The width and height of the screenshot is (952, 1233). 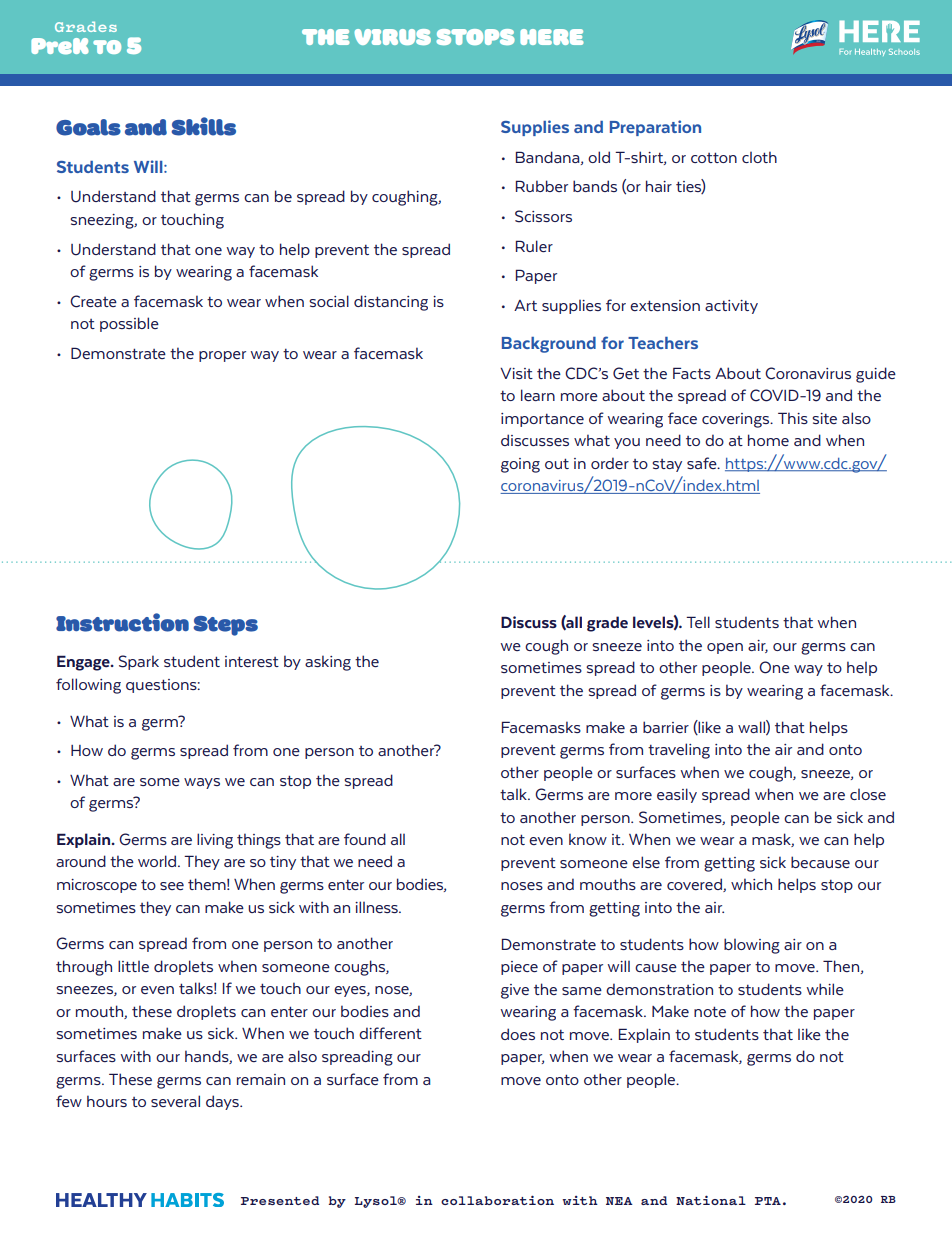 What do you see at coordinates (203, 126) in the screenshot?
I see `Skills` at bounding box center [203, 126].
